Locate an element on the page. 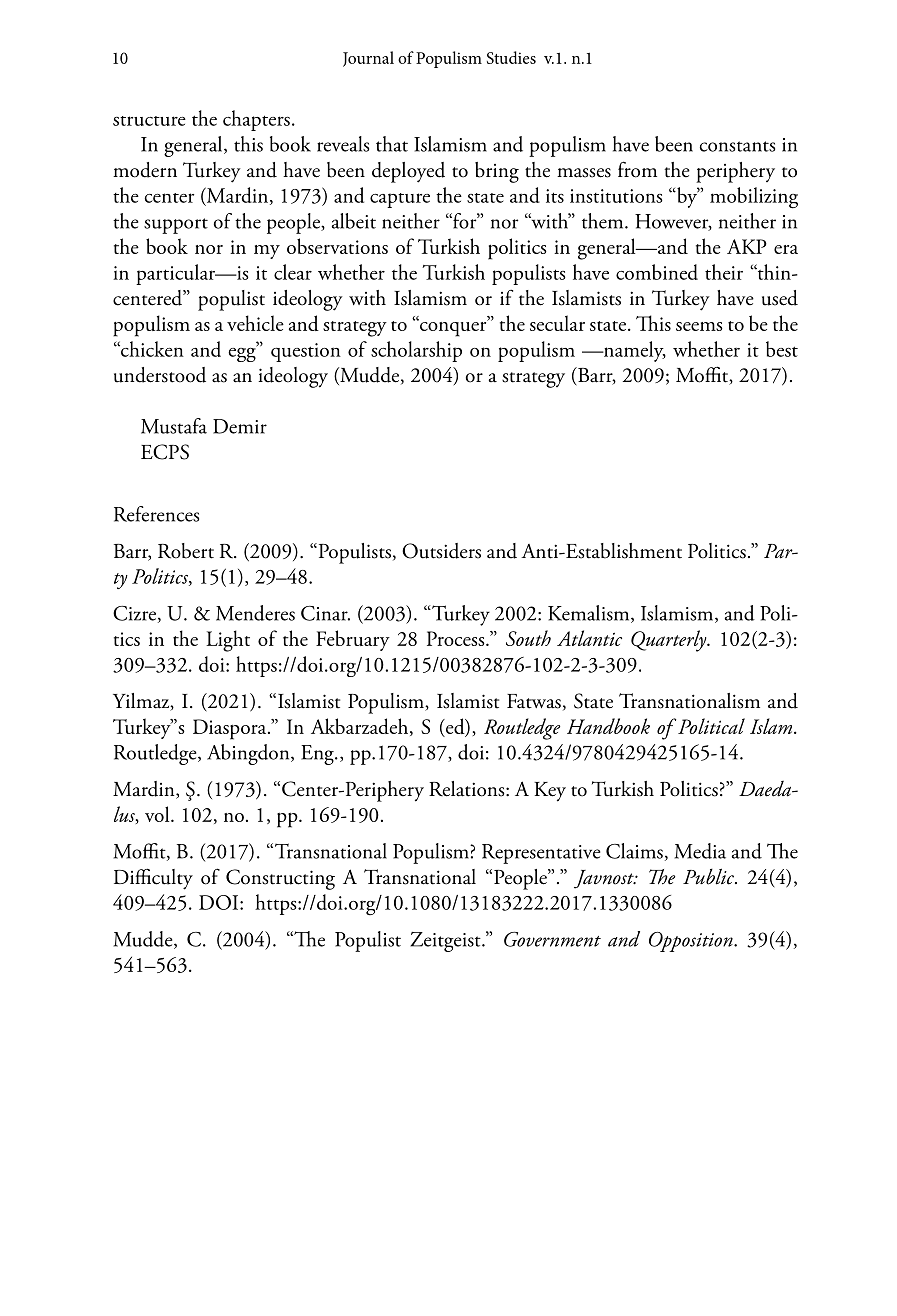 Image resolution: width=897 pixels, height=1316 pixels. Constructing is located at coordinates (280, 879).
